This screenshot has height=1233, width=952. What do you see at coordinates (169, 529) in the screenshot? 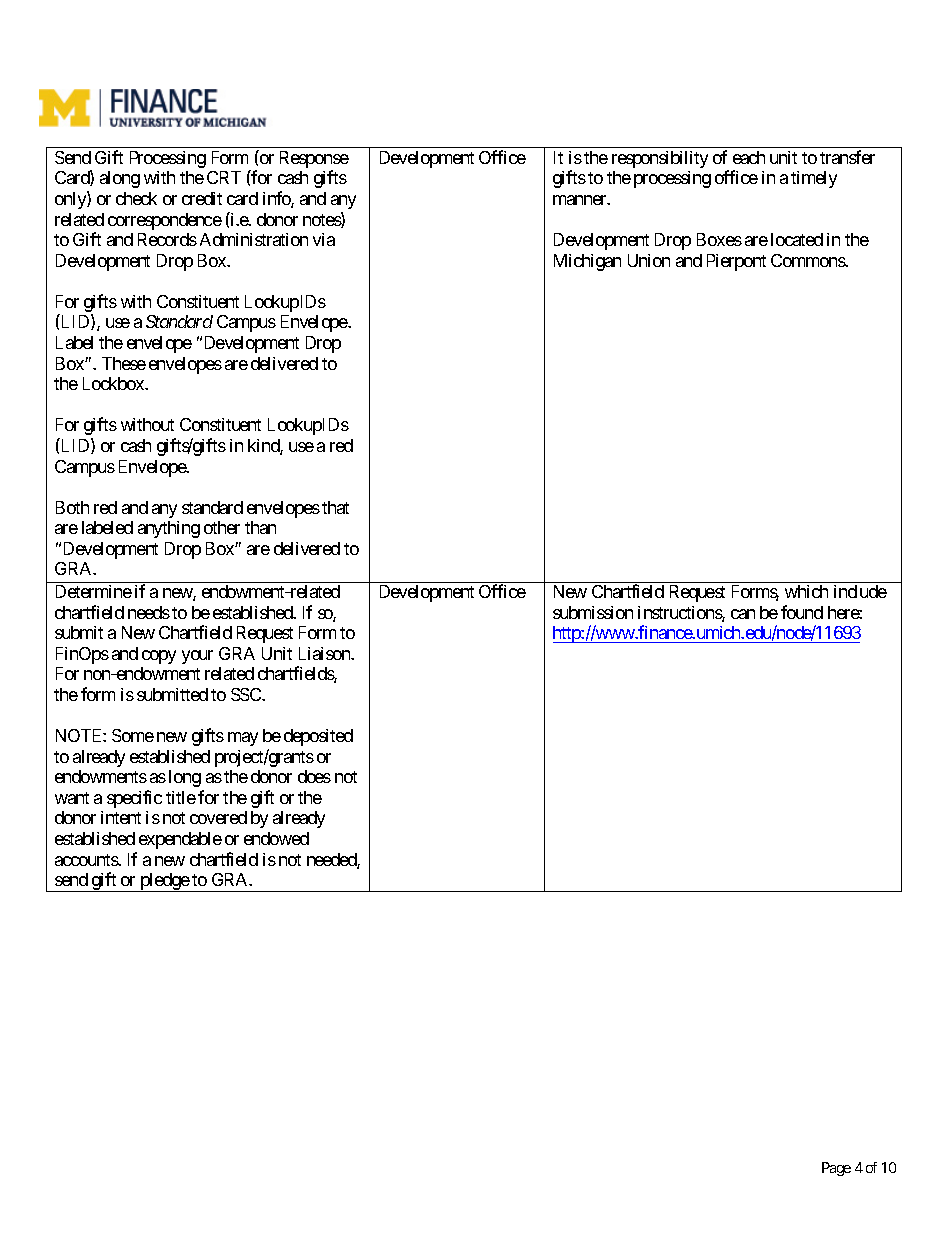
I see `anything` at bounding box center [169, 529].
